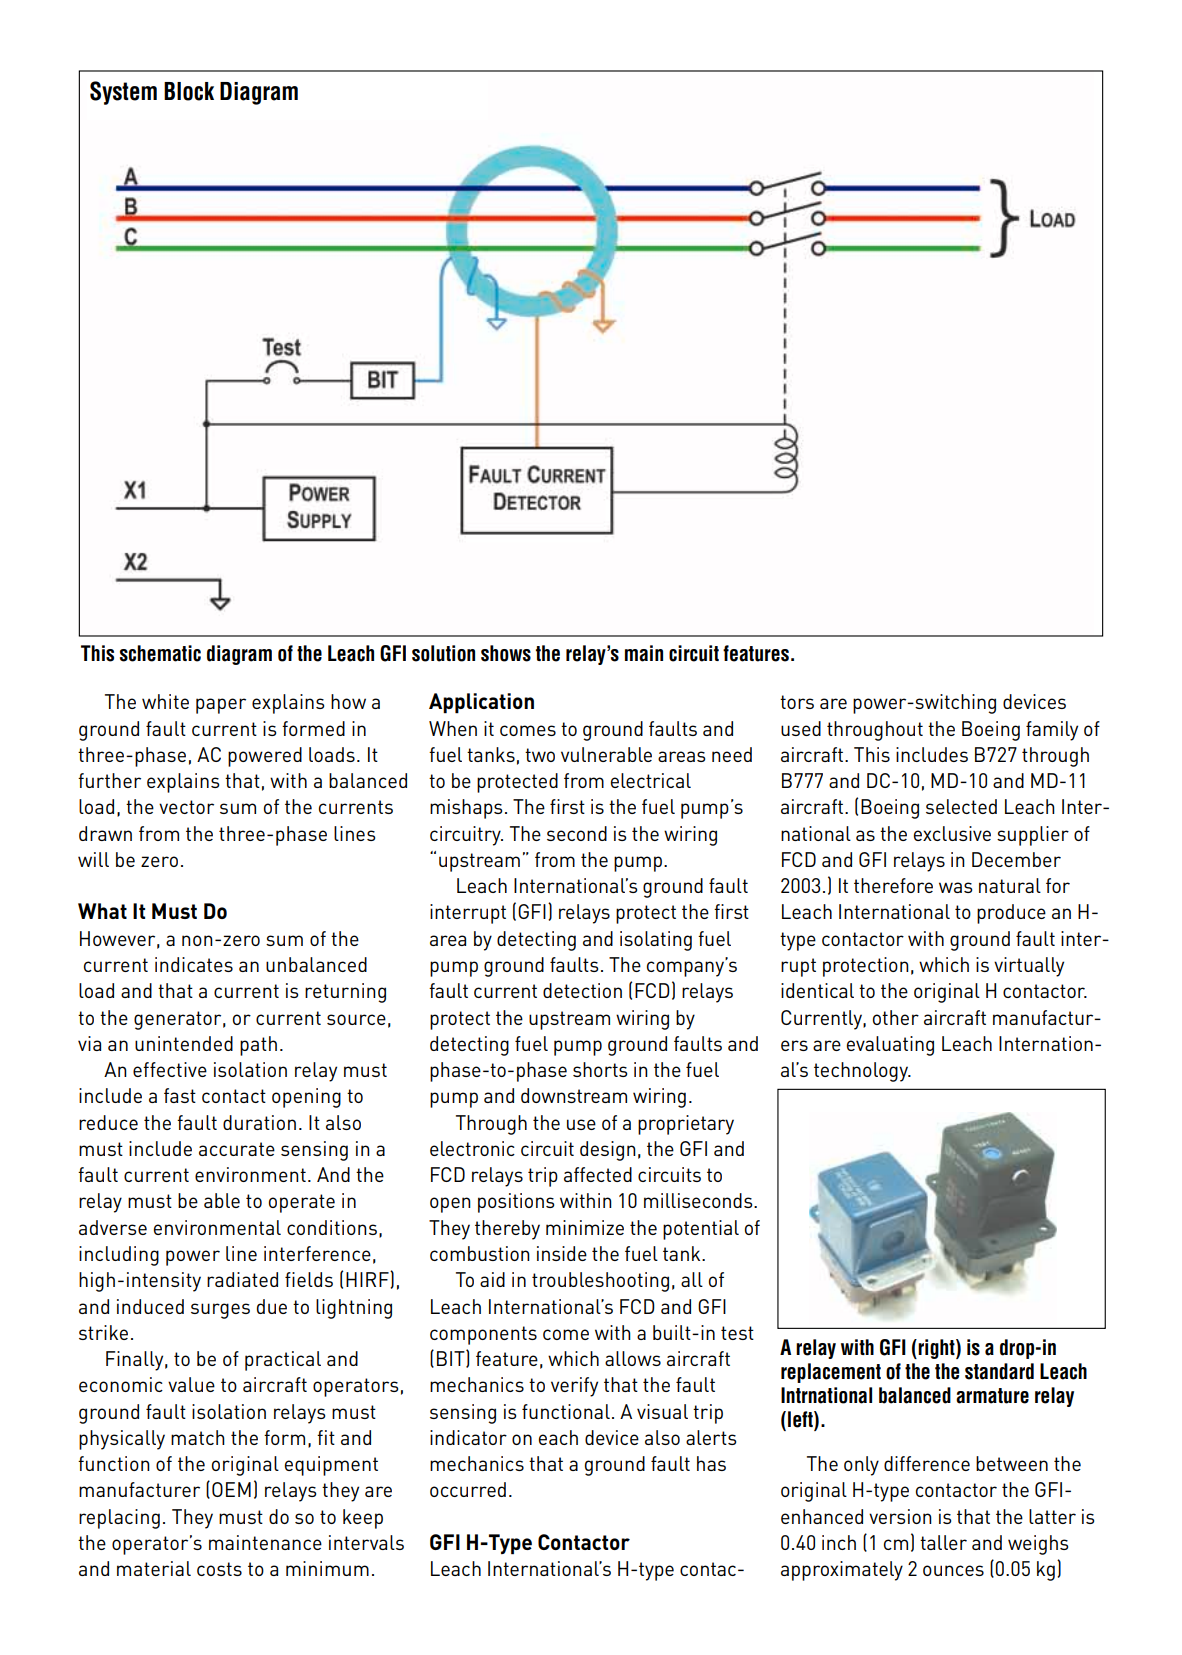  Describe the element at coordinates (231, 1489) in the document. I see `OEM` at that location.
